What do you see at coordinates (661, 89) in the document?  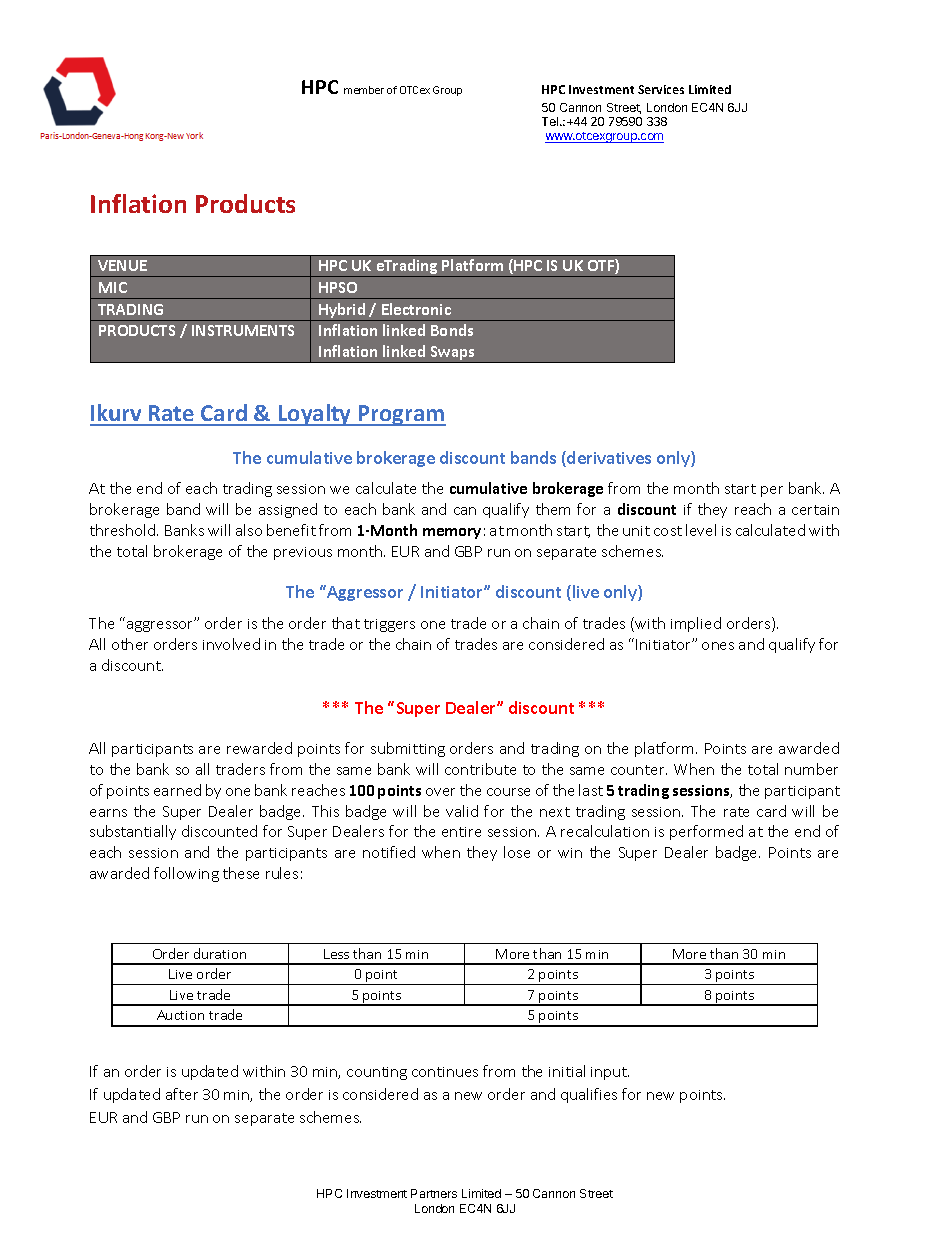 I see `Services` at bounding box center [661, 89].
